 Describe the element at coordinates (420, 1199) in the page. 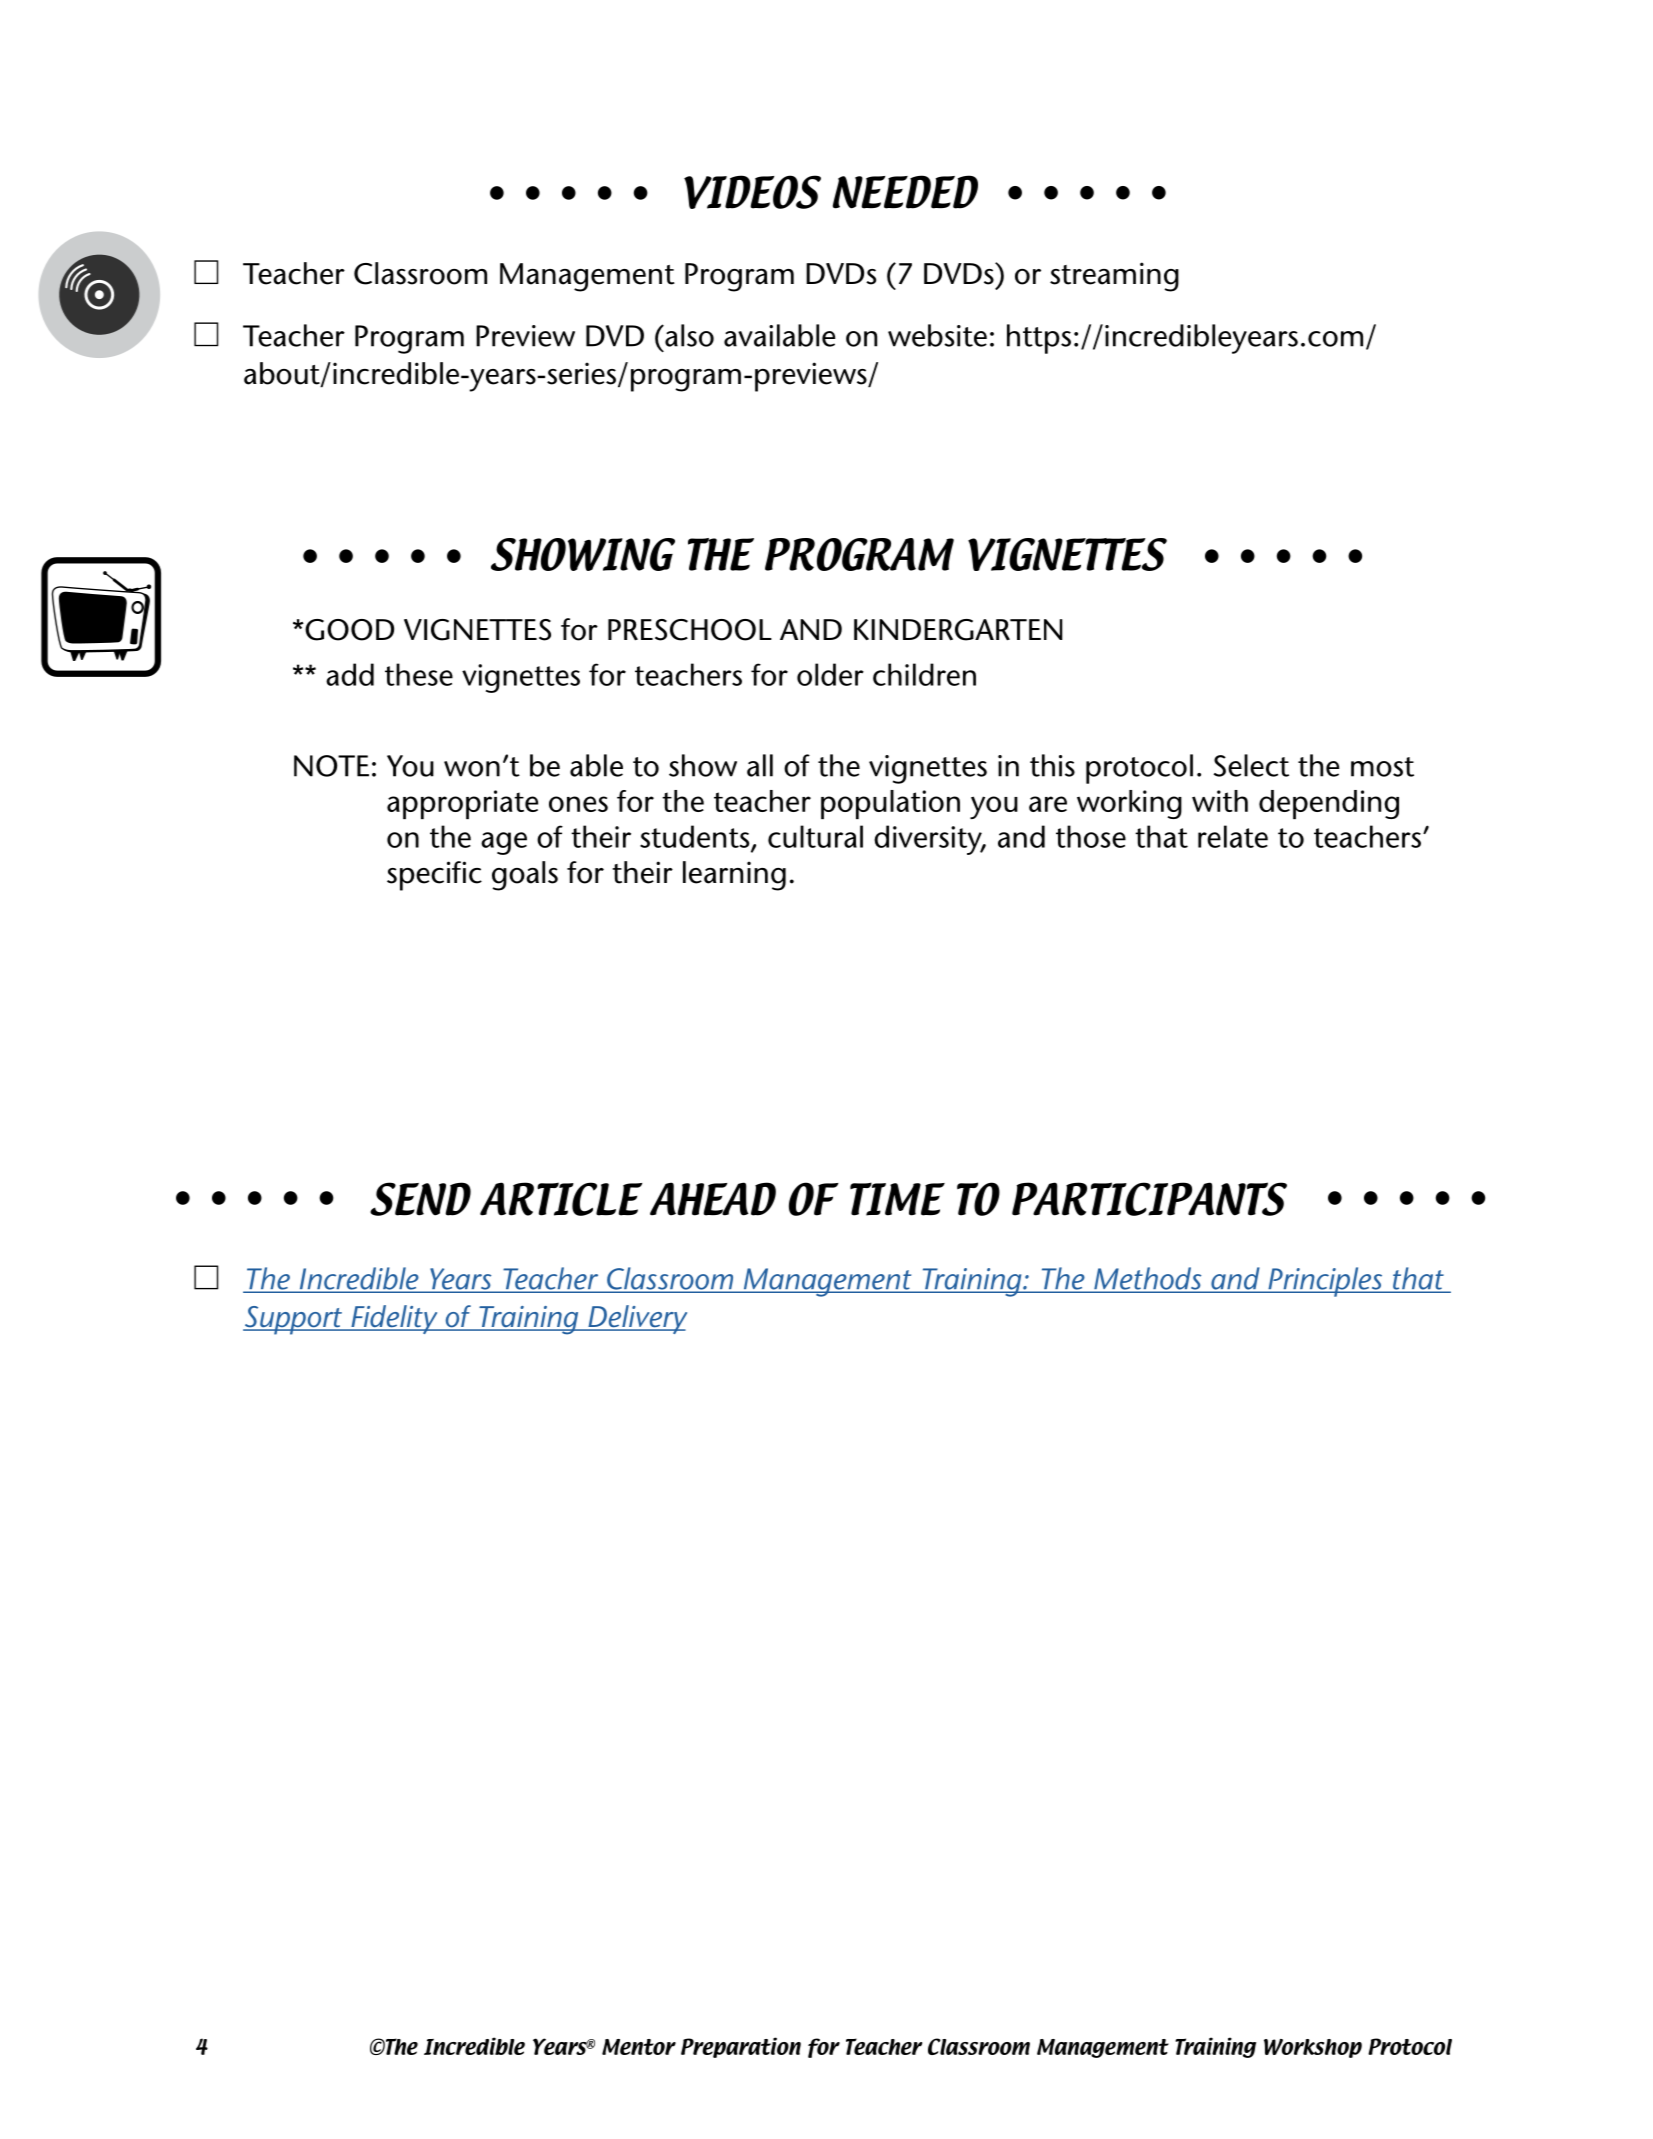

I see `SEND` at that location.
